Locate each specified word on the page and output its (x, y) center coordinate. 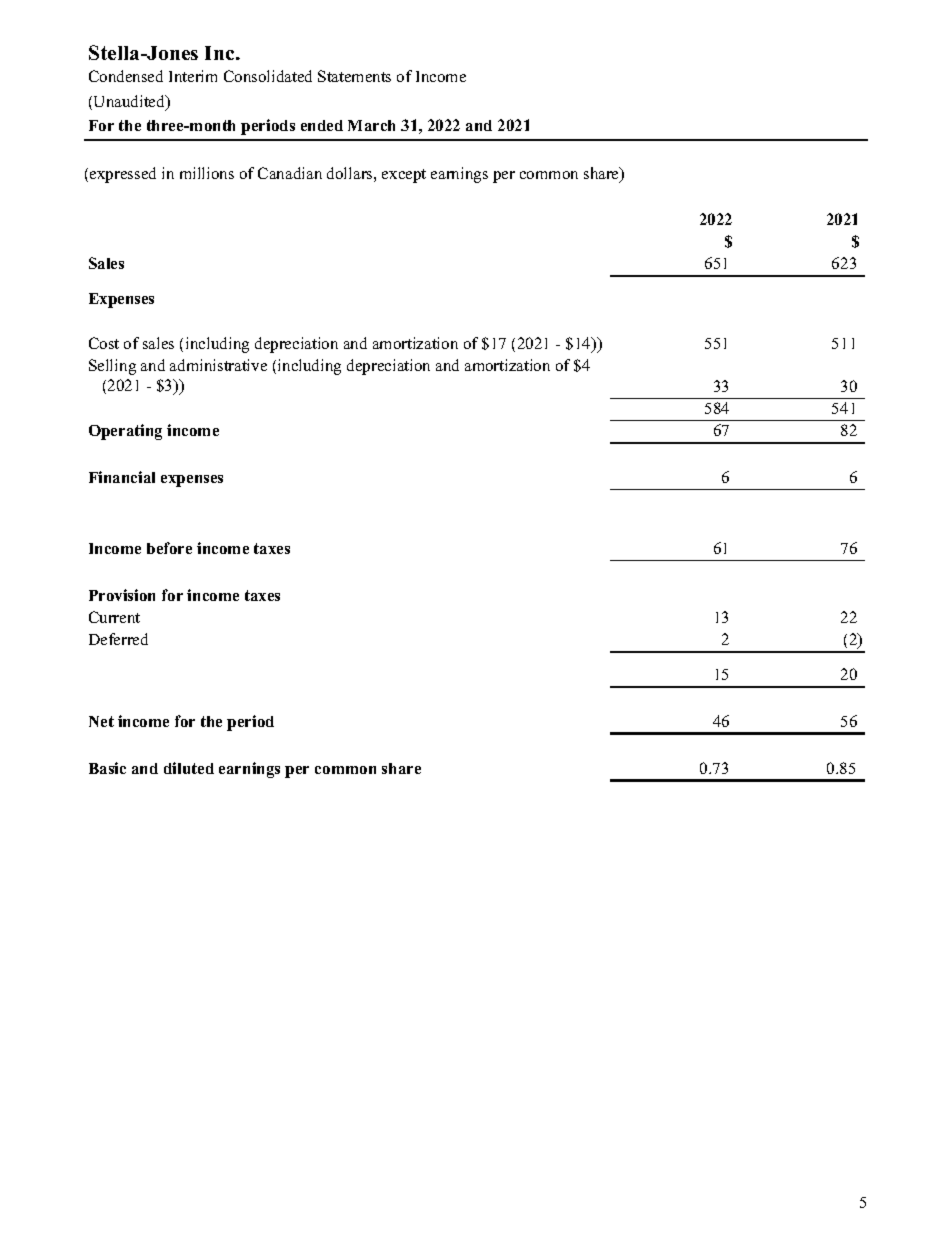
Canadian (290, 173)
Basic (107, 768)
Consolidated (268, 76)
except (404, 176)
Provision (122, 595)
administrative (218, 365)
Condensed (126, 76)
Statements (354, 76)
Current (114, 617)
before (169, 548)
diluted (189, 768)
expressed (123, 175)
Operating (125, 432)
